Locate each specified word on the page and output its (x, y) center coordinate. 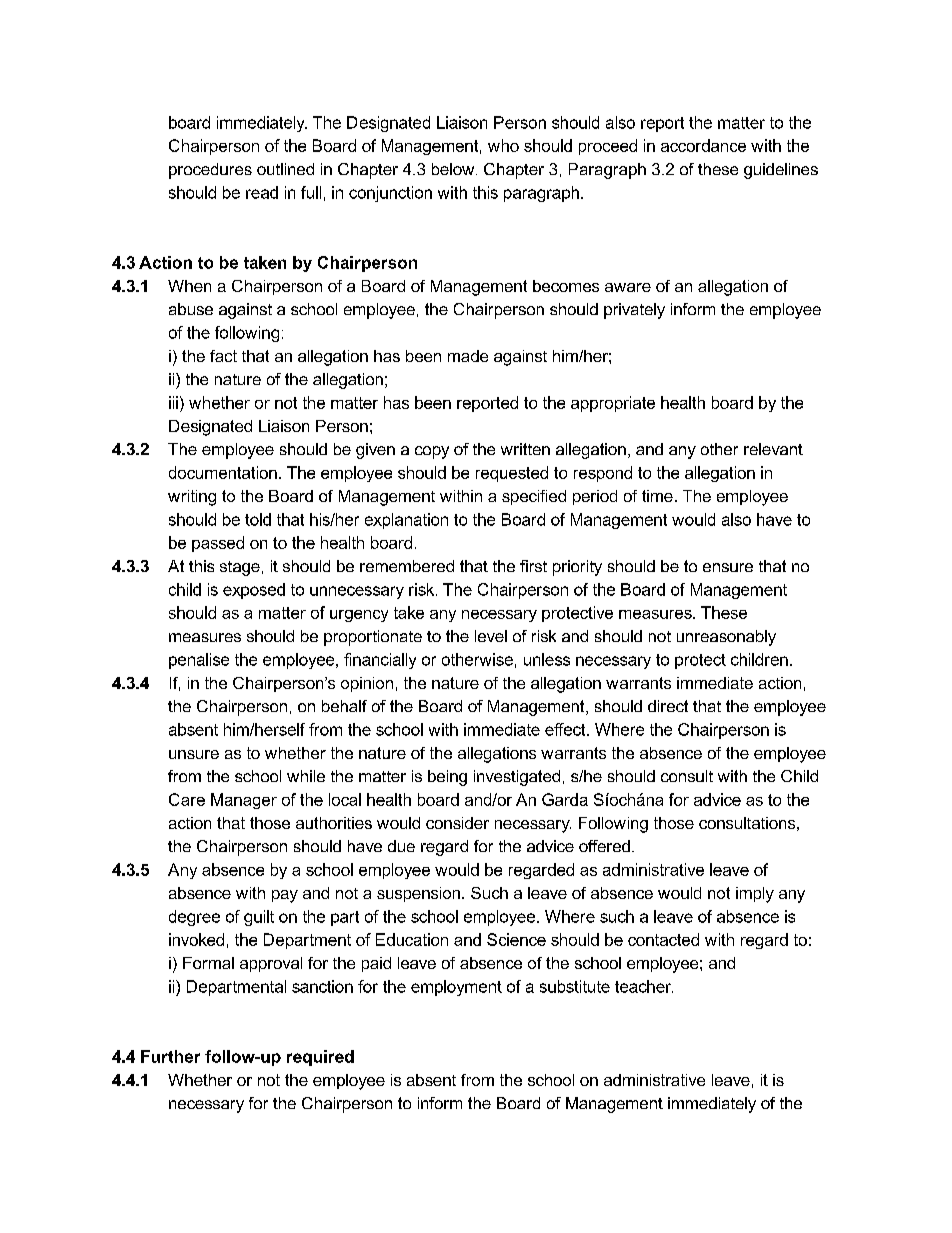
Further (170, 1056)
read (262, 192)
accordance (703, 145)
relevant (773, 449)
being (447, 778)
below (454, 169)
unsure (194, 754)
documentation (223, 472)
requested (512, 474)
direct (668, 706)
